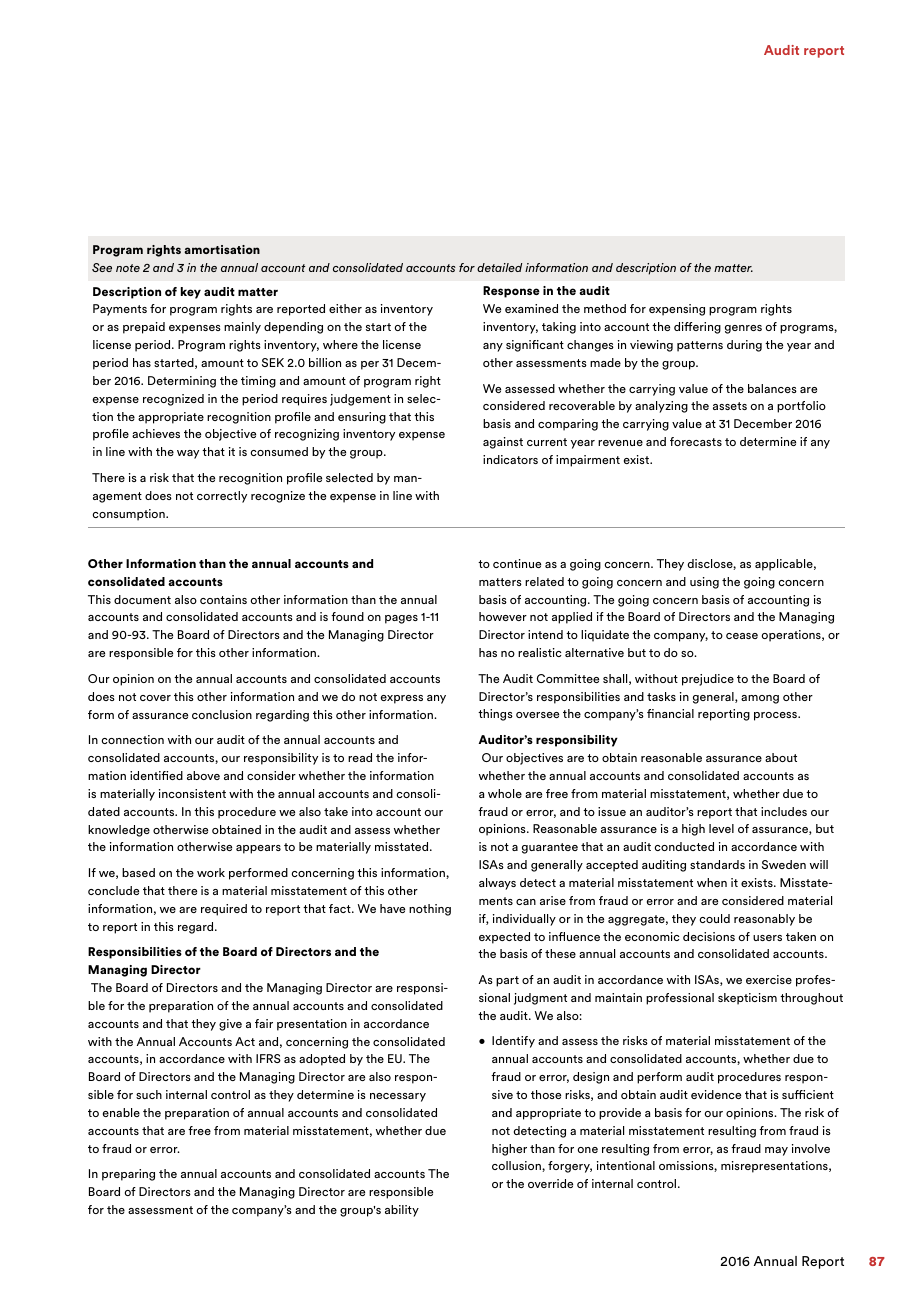 The height and width of the screenshot is (1308, 924). What do you see at coordinates (781, 757) in the screenshot?
I see `about` at bounding box center [781, 757].
